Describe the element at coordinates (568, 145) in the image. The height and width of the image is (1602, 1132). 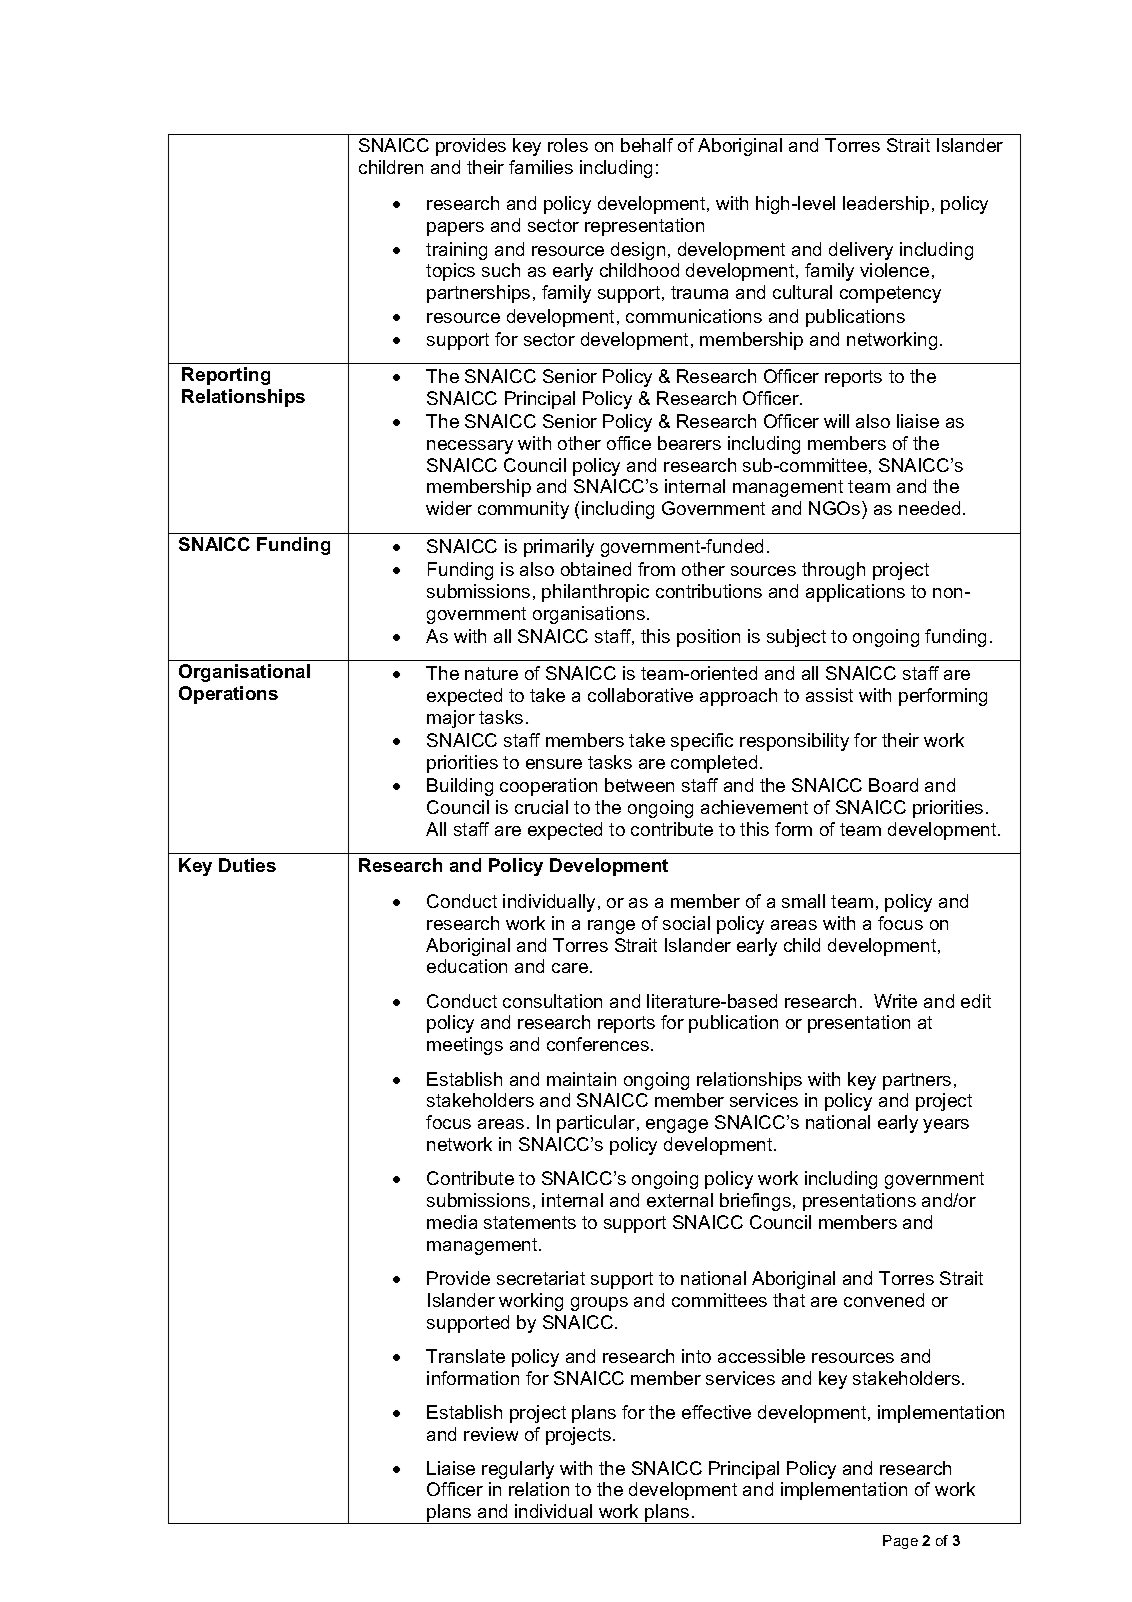
I see `roles` at that location.
